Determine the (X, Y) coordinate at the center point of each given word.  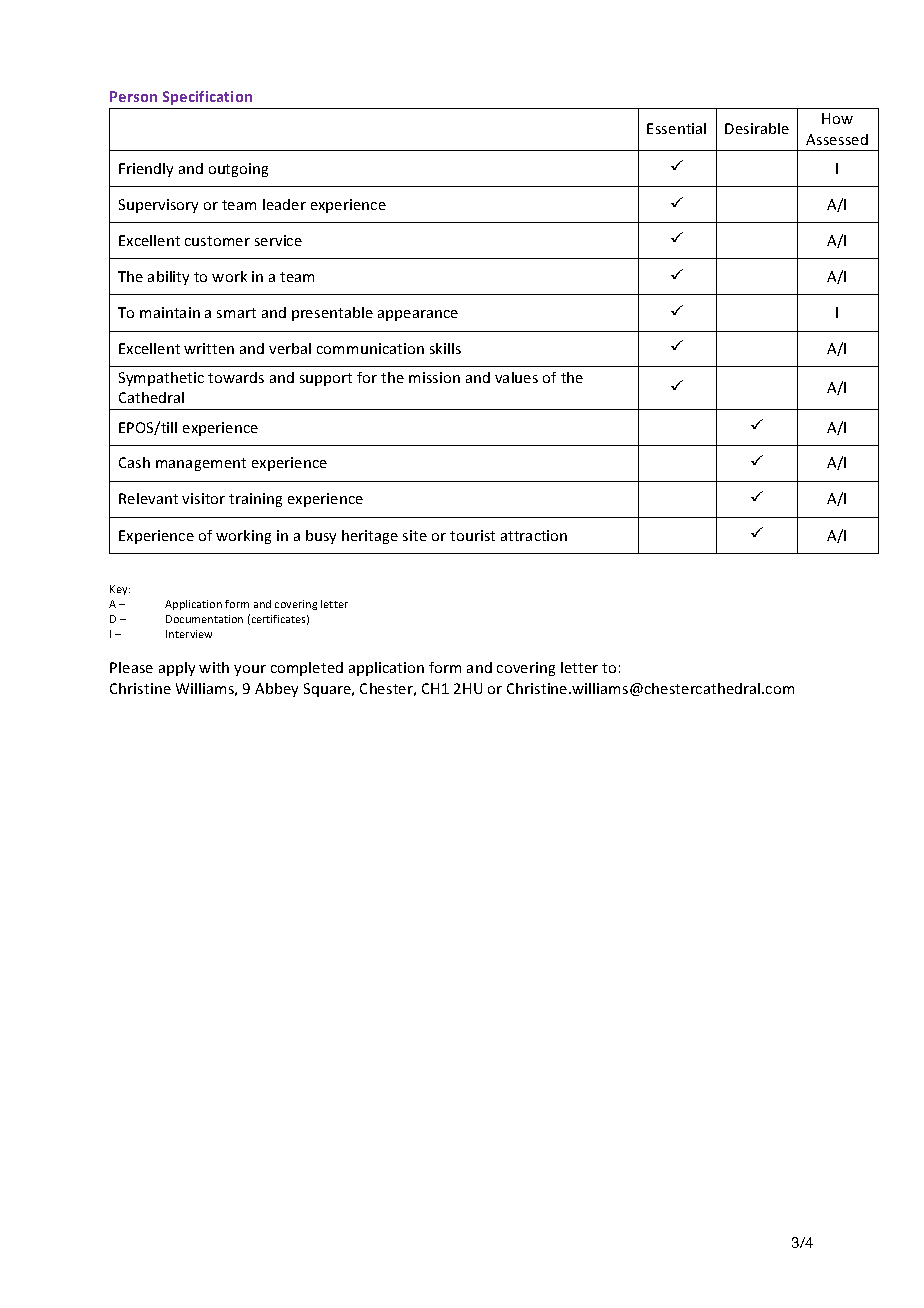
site (415, 535)
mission (434, 377)
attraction (534, 535)
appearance (418, 315)
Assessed (837, 139)
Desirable (757, 128)
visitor (203, 498)
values (516, 377)
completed (307, 669)
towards (236, 377)
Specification (207, 98)
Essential (676, 128)
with (214, 667)
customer (217, 241)
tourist (472, 535)
